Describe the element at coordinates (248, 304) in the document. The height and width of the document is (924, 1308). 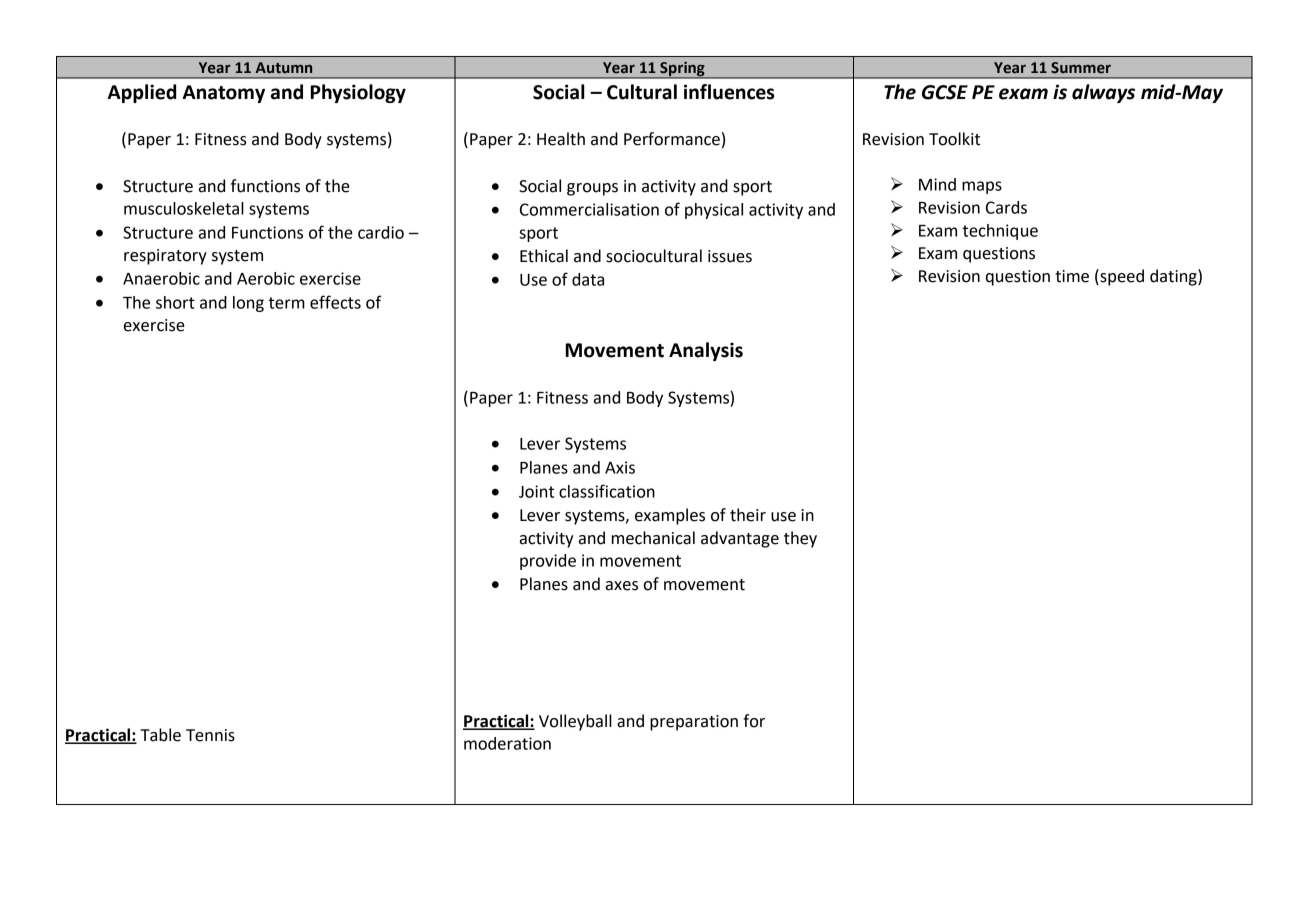
I see `long` at that location.
